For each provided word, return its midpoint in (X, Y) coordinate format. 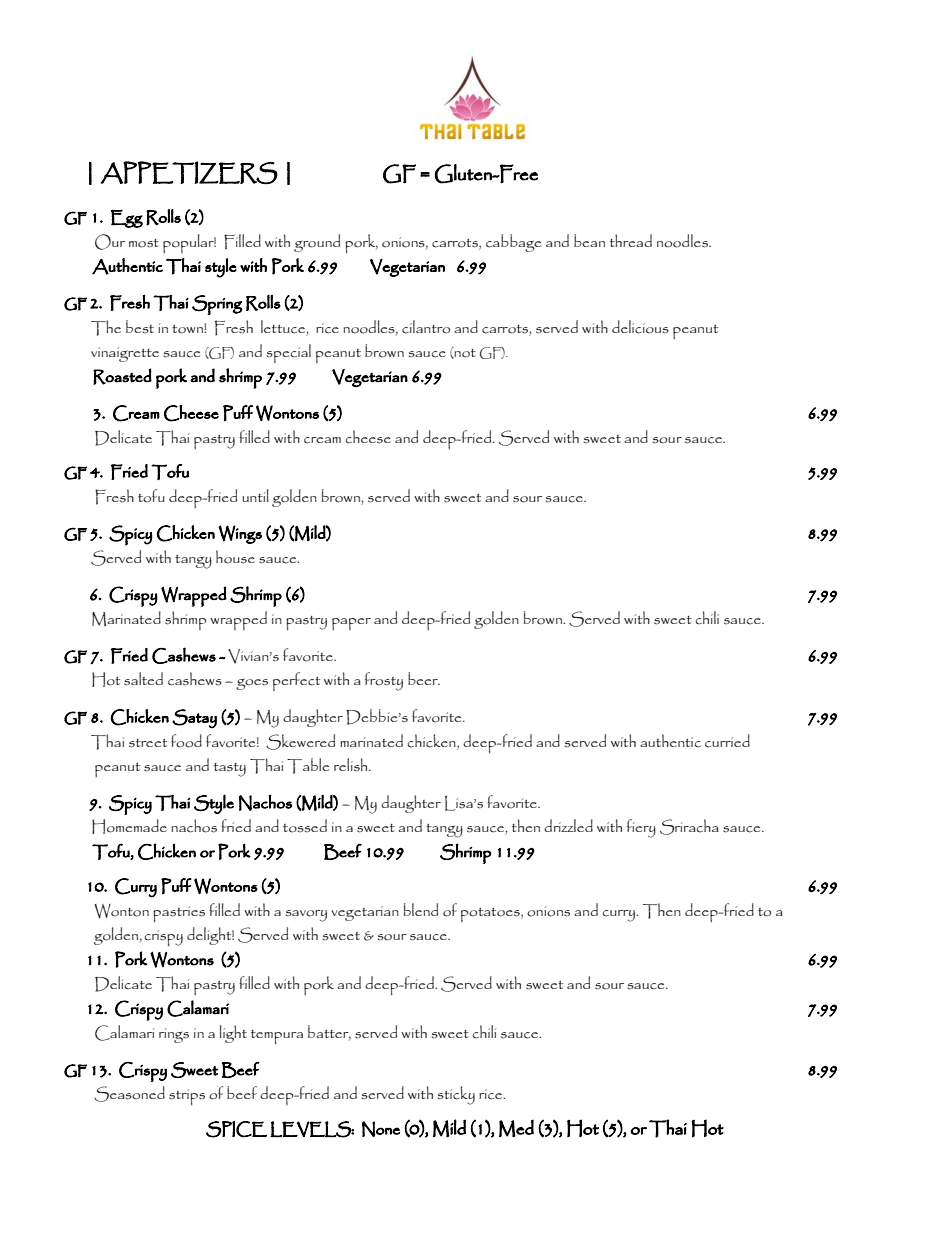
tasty (230, 770)
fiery (641, 828)
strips (187, 1097)
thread (631, 240)
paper (351, 624)
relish (352, 765)
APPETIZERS (189, 172)
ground (317, 243)
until (255, 495)
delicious (640, 327)
